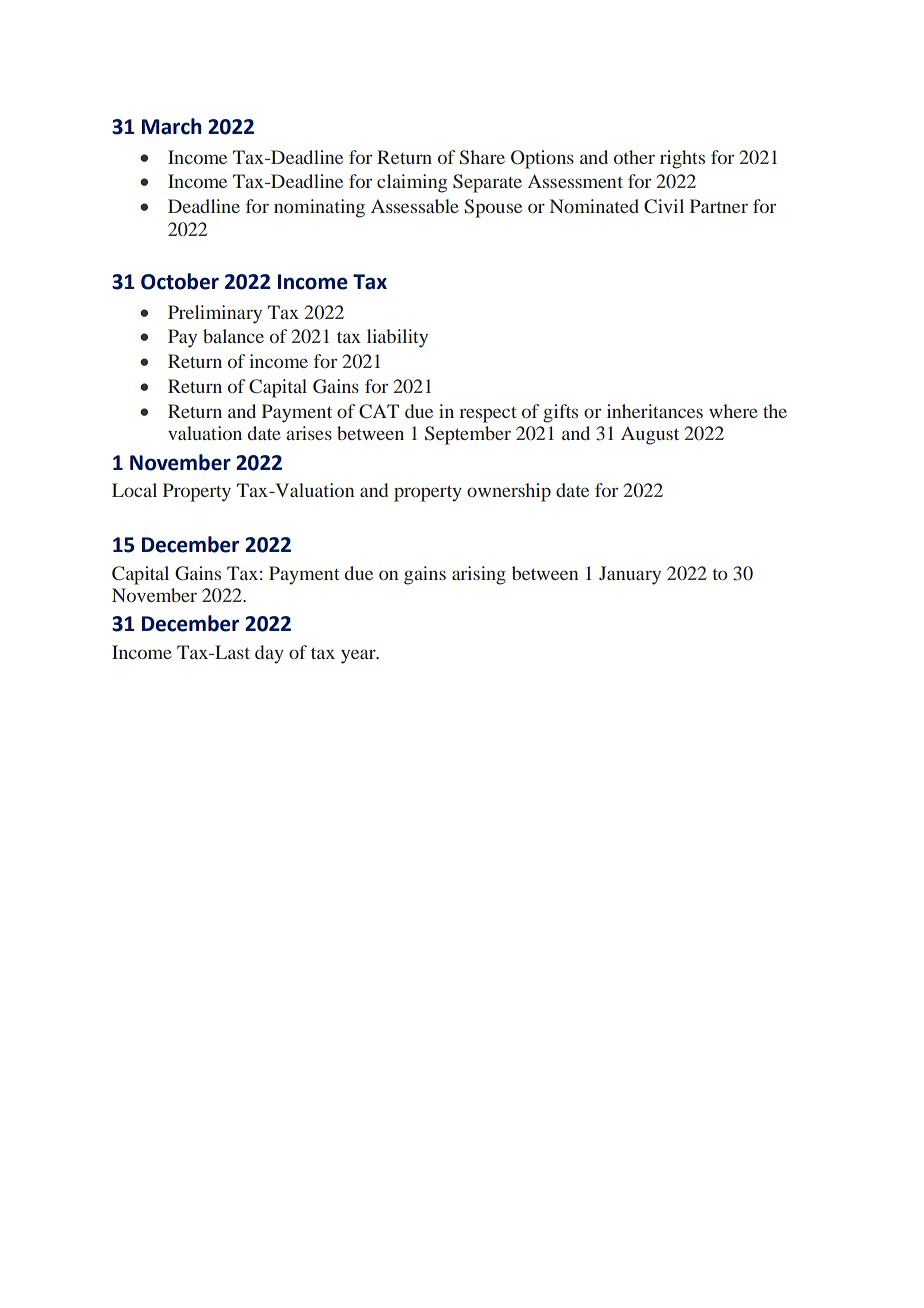  I want to click on August, so click(650, 435).
